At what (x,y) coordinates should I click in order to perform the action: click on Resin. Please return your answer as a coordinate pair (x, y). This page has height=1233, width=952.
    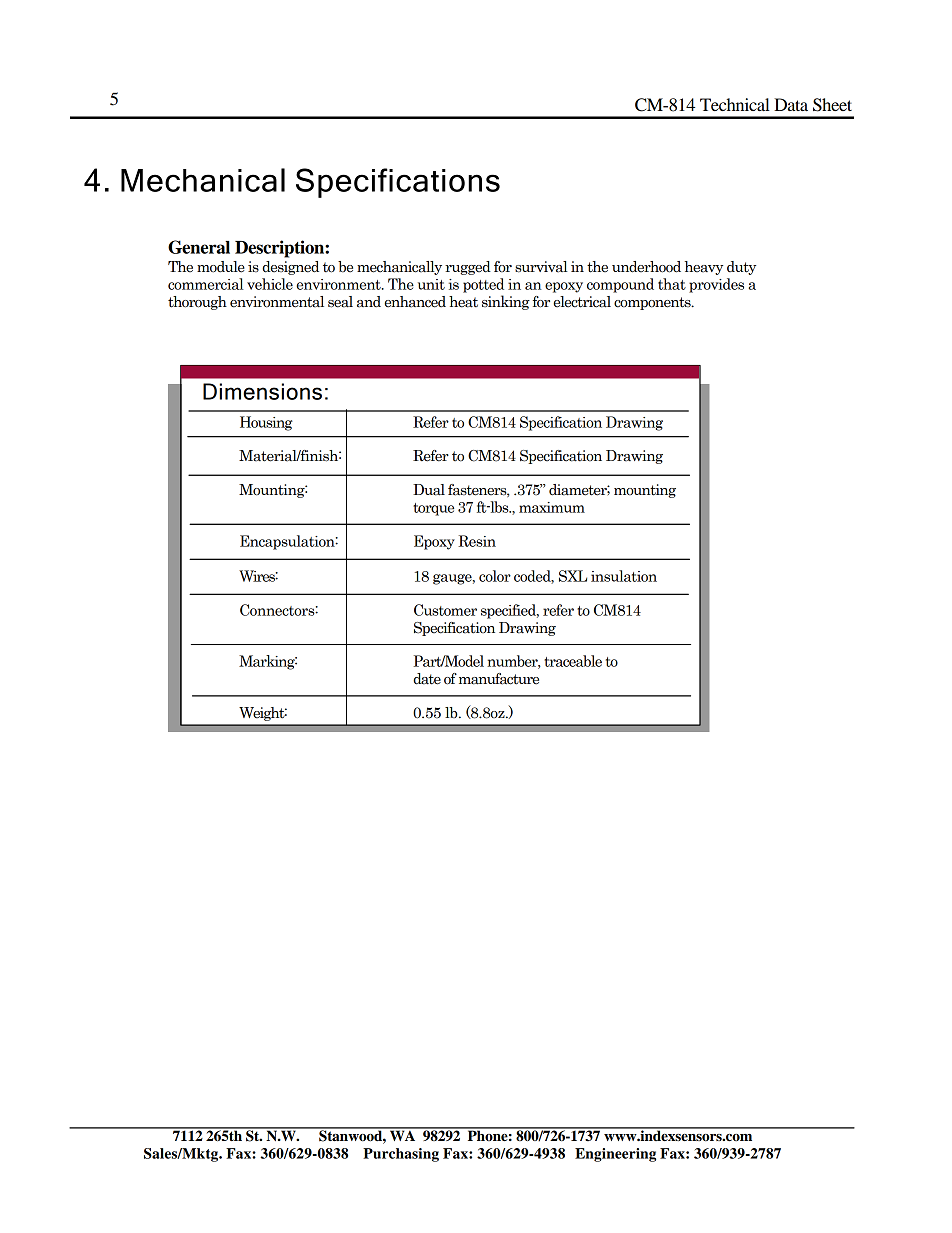
    Looking at the image, I should click on (477, 541).
